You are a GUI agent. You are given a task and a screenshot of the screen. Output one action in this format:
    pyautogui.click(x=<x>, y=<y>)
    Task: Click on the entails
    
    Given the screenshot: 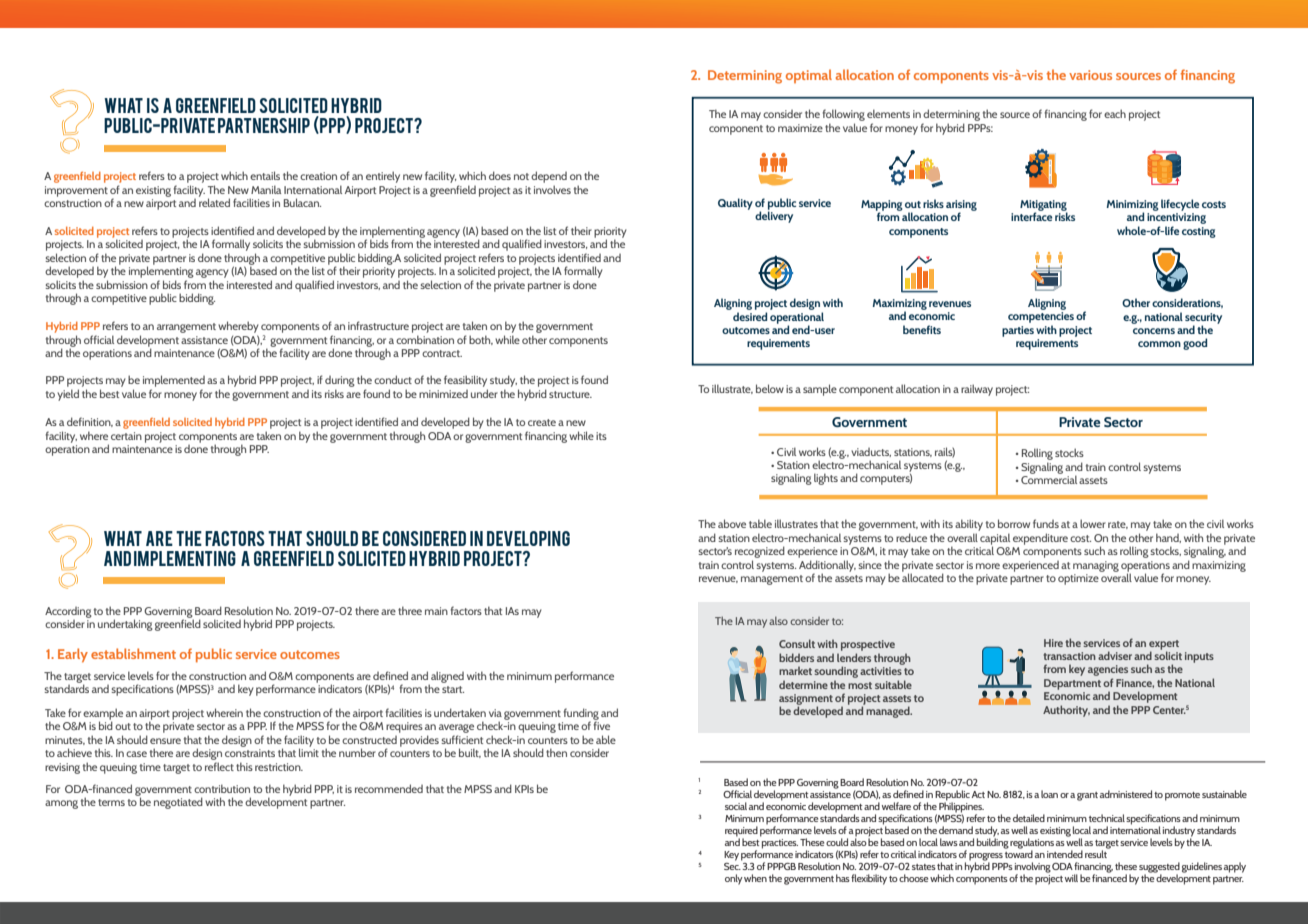 What is the action you would take?
    pyautogui.click(x=265, y=175)
